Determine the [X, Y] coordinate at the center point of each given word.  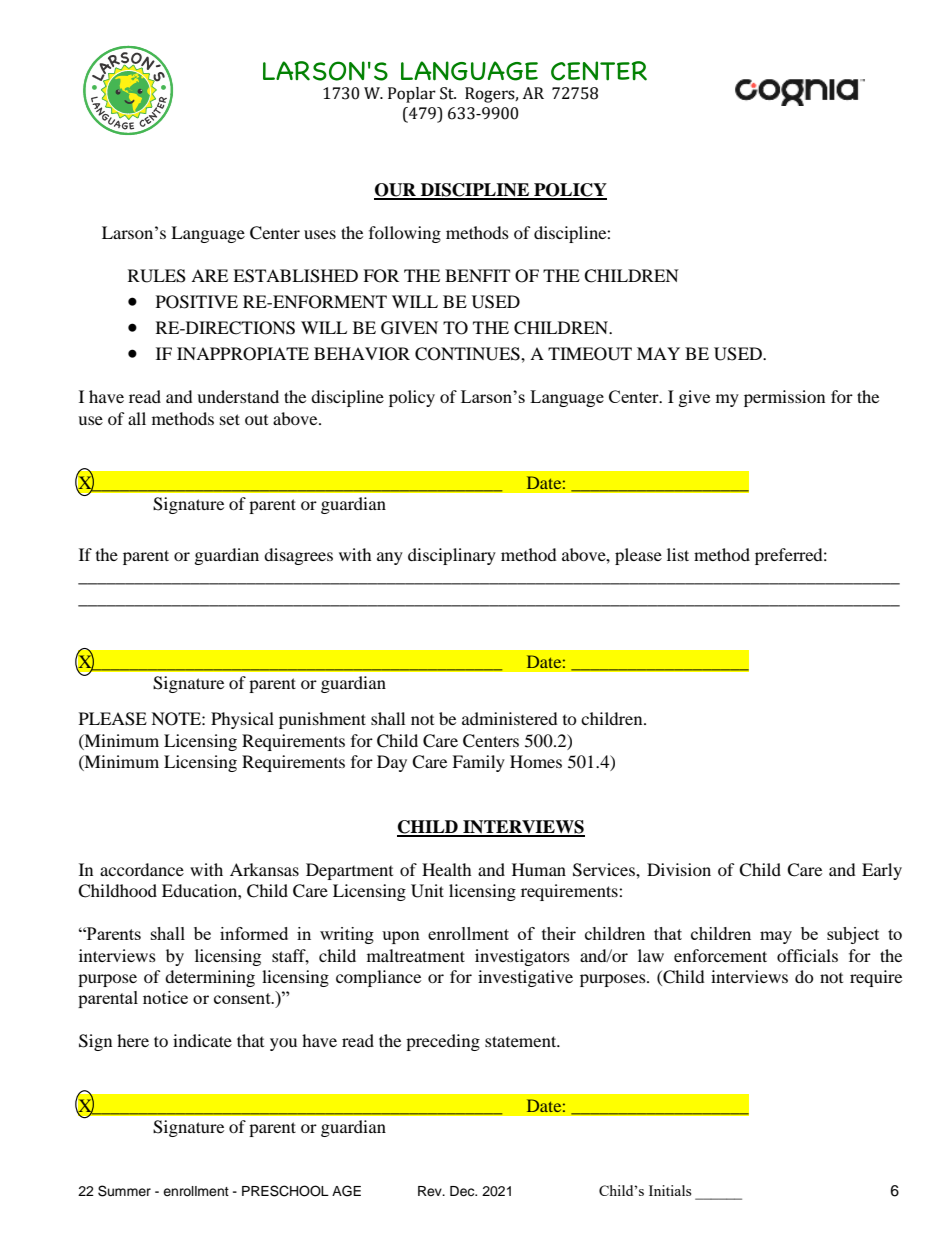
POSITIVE [197, 302]
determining [210, 978]
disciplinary [452, 556]
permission [784, 398]
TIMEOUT [590, 354]
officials [807, 955]
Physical [242, 720]
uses [320, 234]
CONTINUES [468, 354]
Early [882, 871]
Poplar [412, 95]
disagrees [298, 556]
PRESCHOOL [285, 1191]
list [678, 554]
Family [478, 763]
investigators [522, 957]
